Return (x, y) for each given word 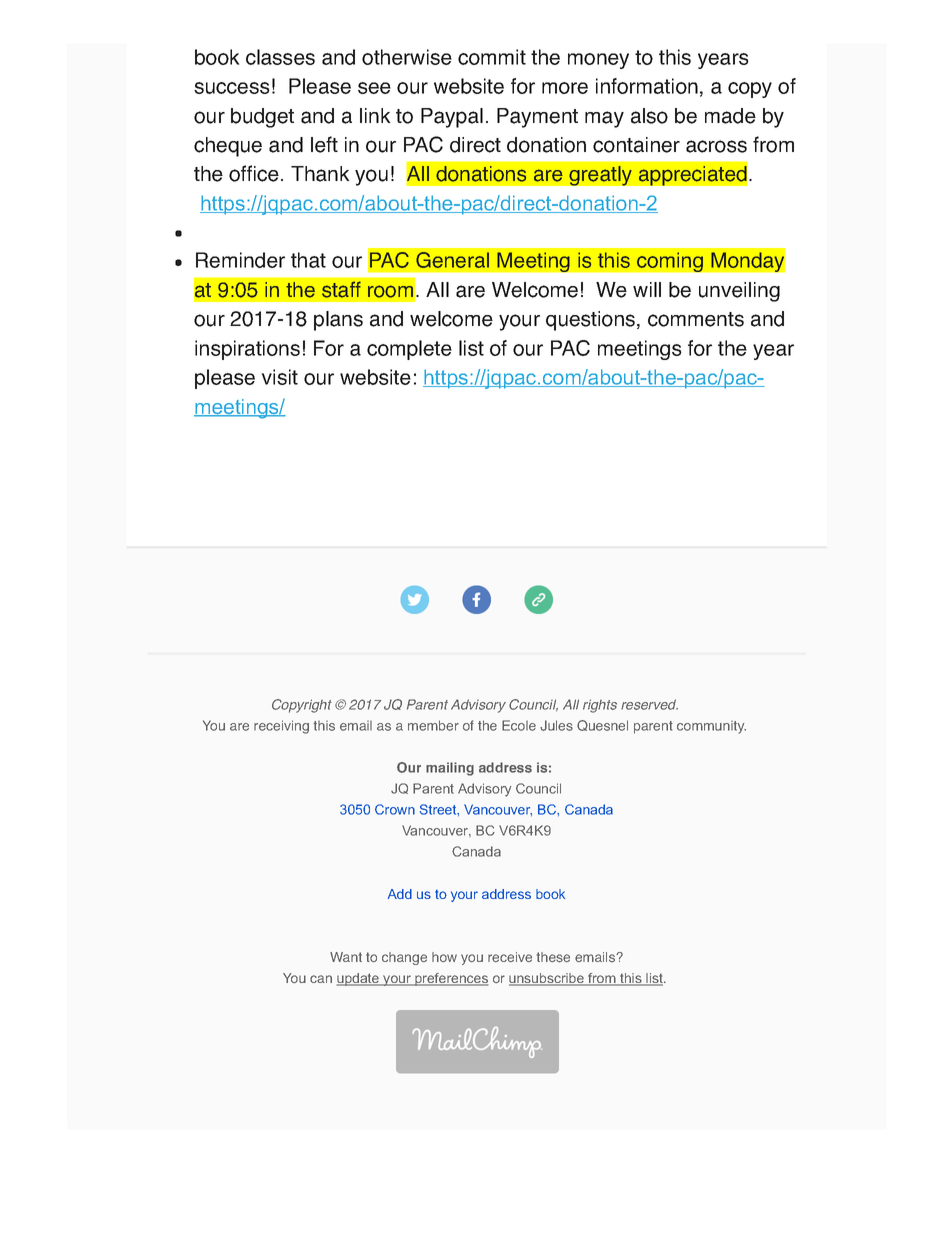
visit (279, 377)
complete (409, 350)
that (308, 260)
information (647, 86)
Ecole (519, 725)
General (452, 260)
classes (280, 57)
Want (346, 957)
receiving (281, 727)
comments (696, 319)
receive (510, 957)
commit (492, 57)
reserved (649, 704)
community (711, 727)
